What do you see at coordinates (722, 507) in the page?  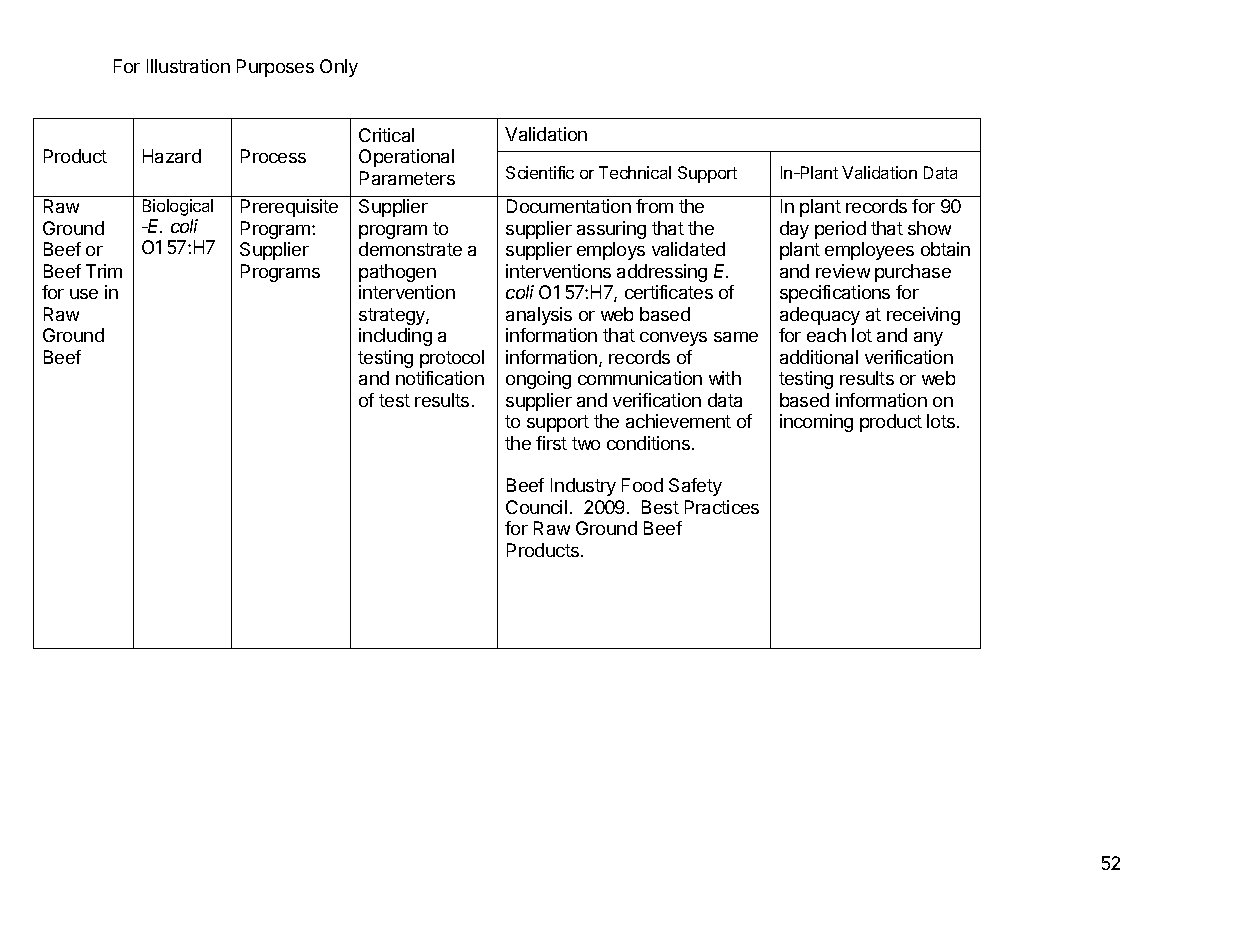 I see `Practices` at bounding box center [722, 507].
